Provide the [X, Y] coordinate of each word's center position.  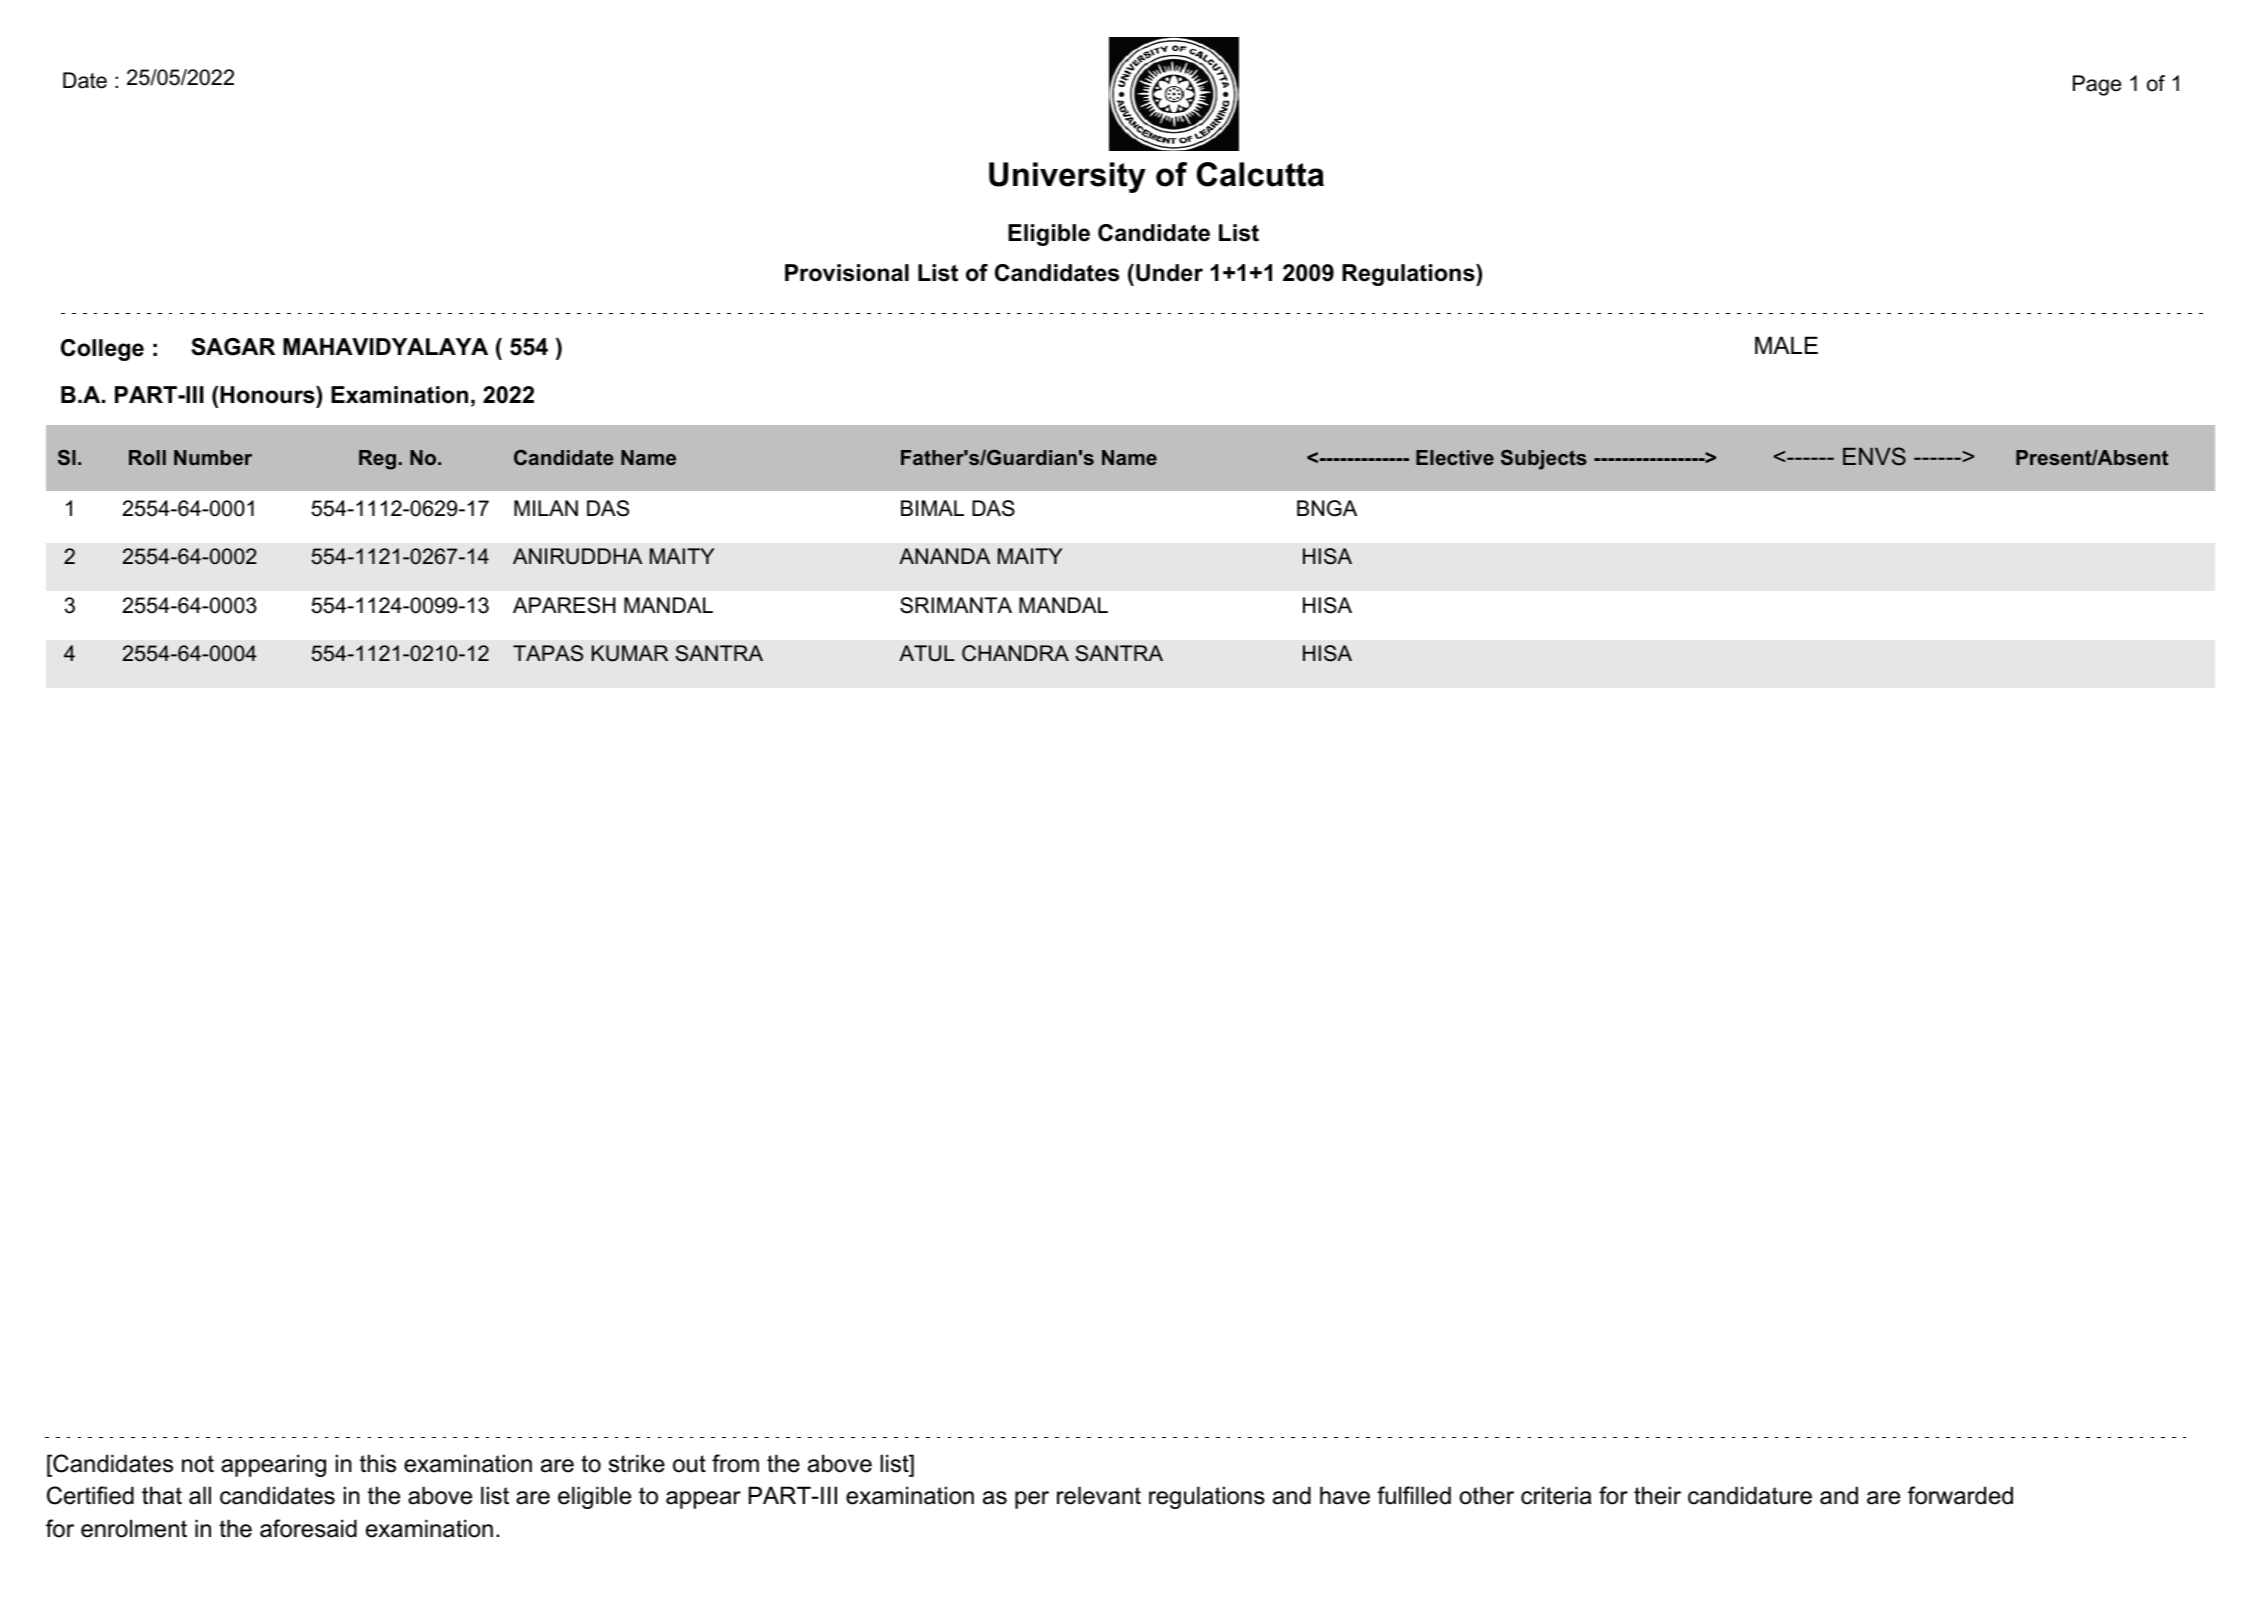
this [378, 1463]
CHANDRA [1015, 653]
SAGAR [233, 347]
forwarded [1960, 1495]
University [1067, 177]
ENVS [1874, 456]
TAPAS [548, 653]
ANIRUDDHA [577, 556]
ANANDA [944, 556]
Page [2097, 85]
